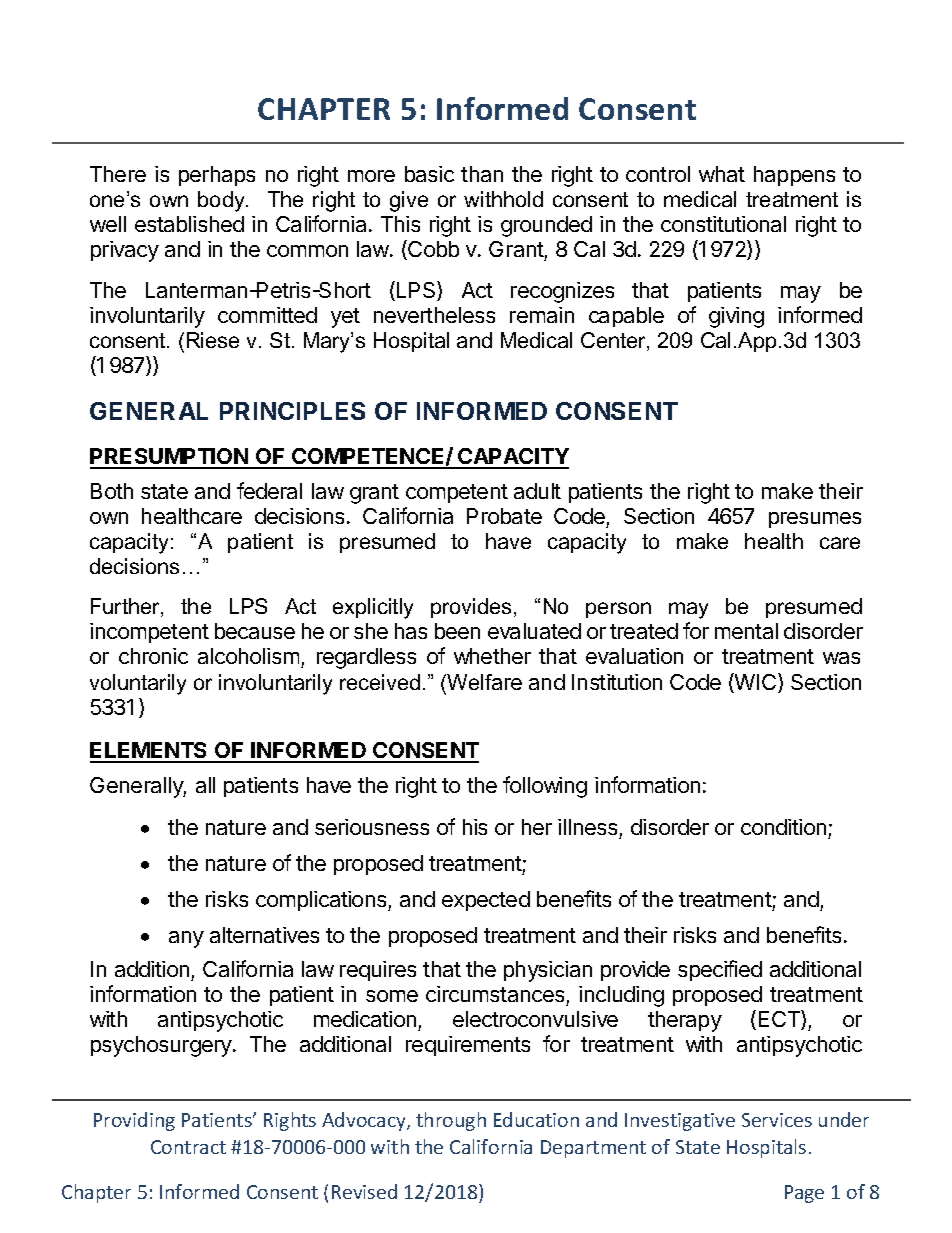  Describe the element at coordinates (269, 490) in the document. I see `federal` at that location.
